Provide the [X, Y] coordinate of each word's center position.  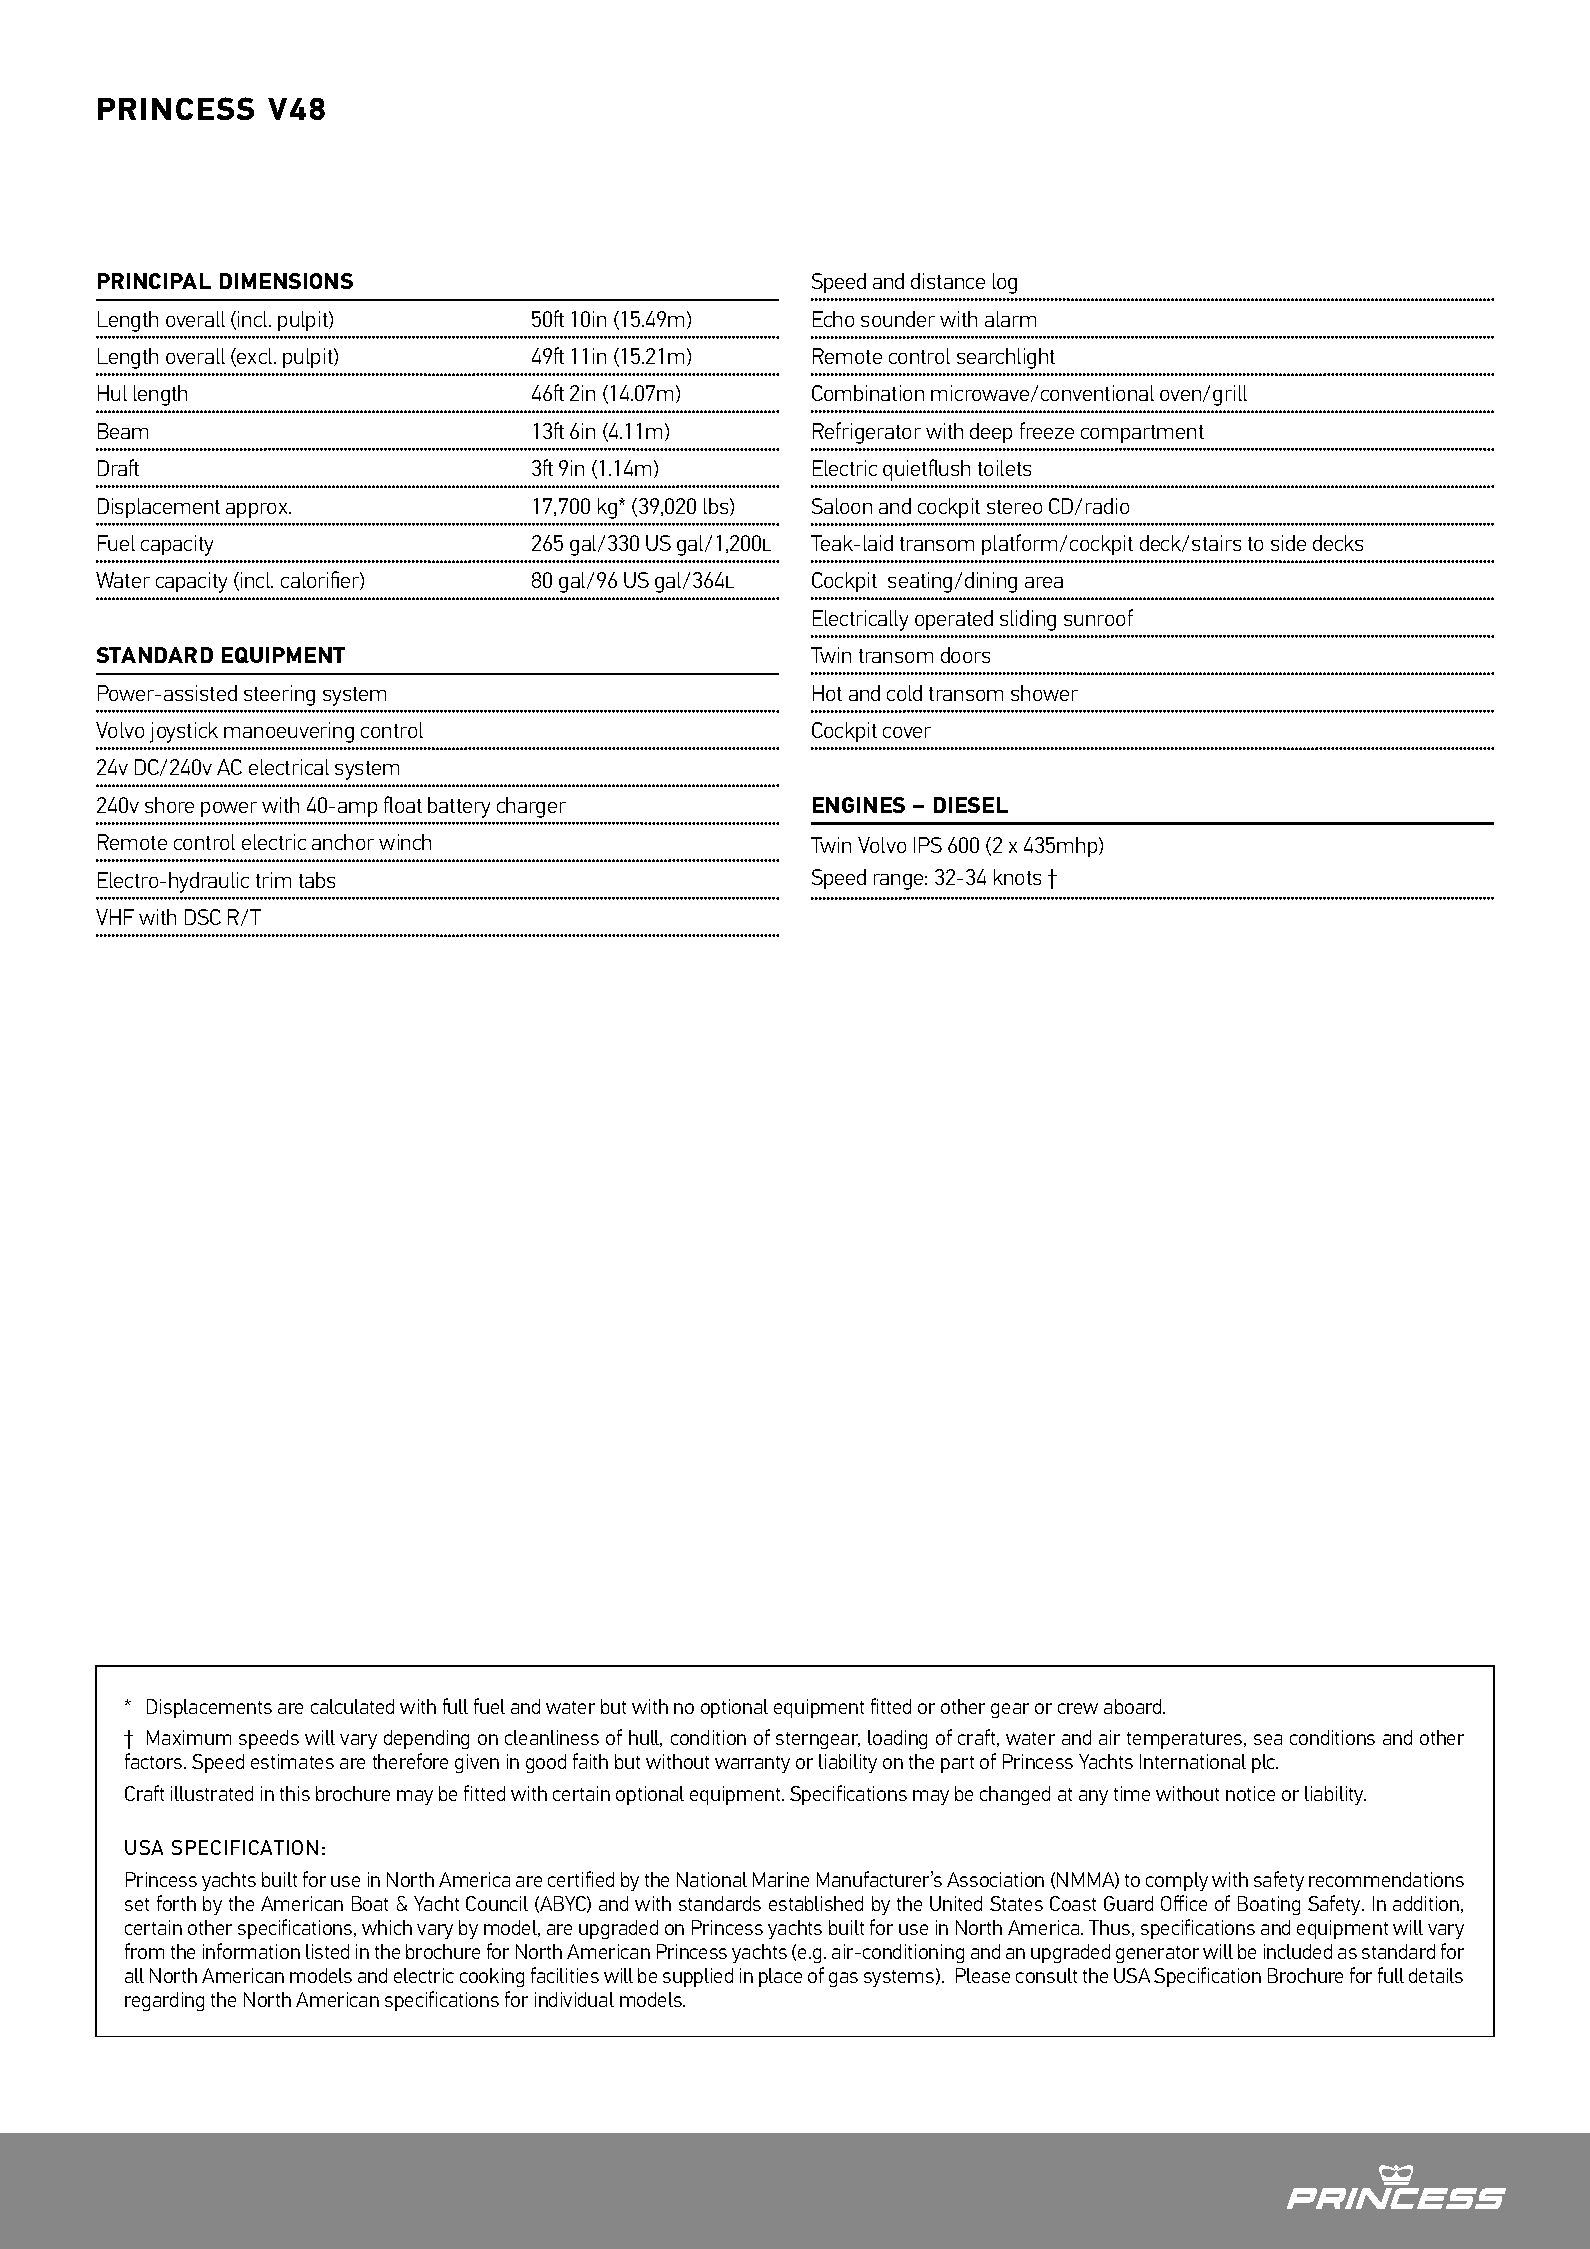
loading [897, 1739]
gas [843, 1979]
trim [273, 880]
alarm [1010, 319]
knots [1017, 877]
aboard [1134, 1706]
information [251, 1951]
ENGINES [859, 805]
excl [255, 357]
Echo [833, 319]
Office [1184, 1903]
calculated [352, 1706]
